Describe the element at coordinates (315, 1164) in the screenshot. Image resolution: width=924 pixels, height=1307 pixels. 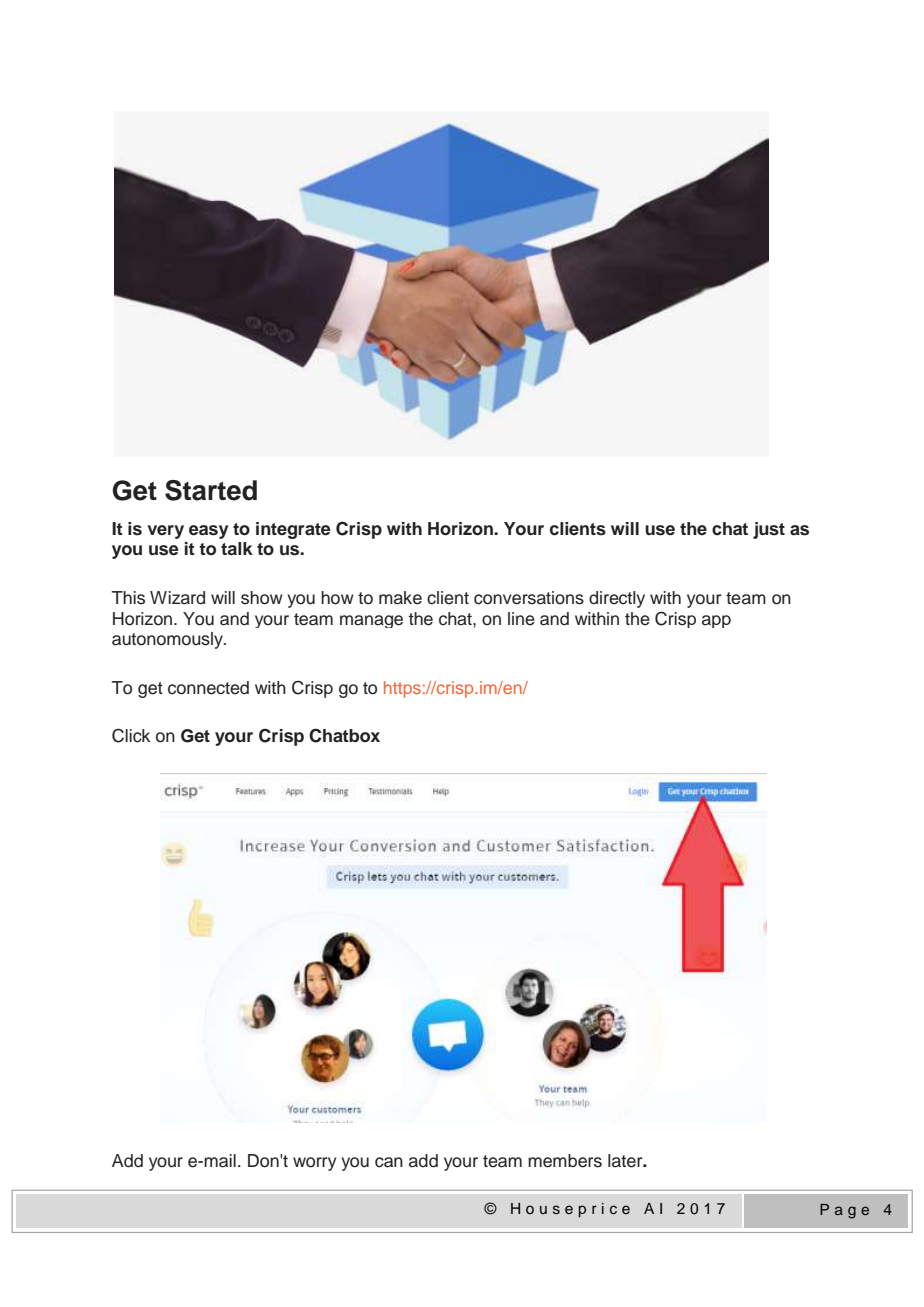
I see `worry` at that location.
